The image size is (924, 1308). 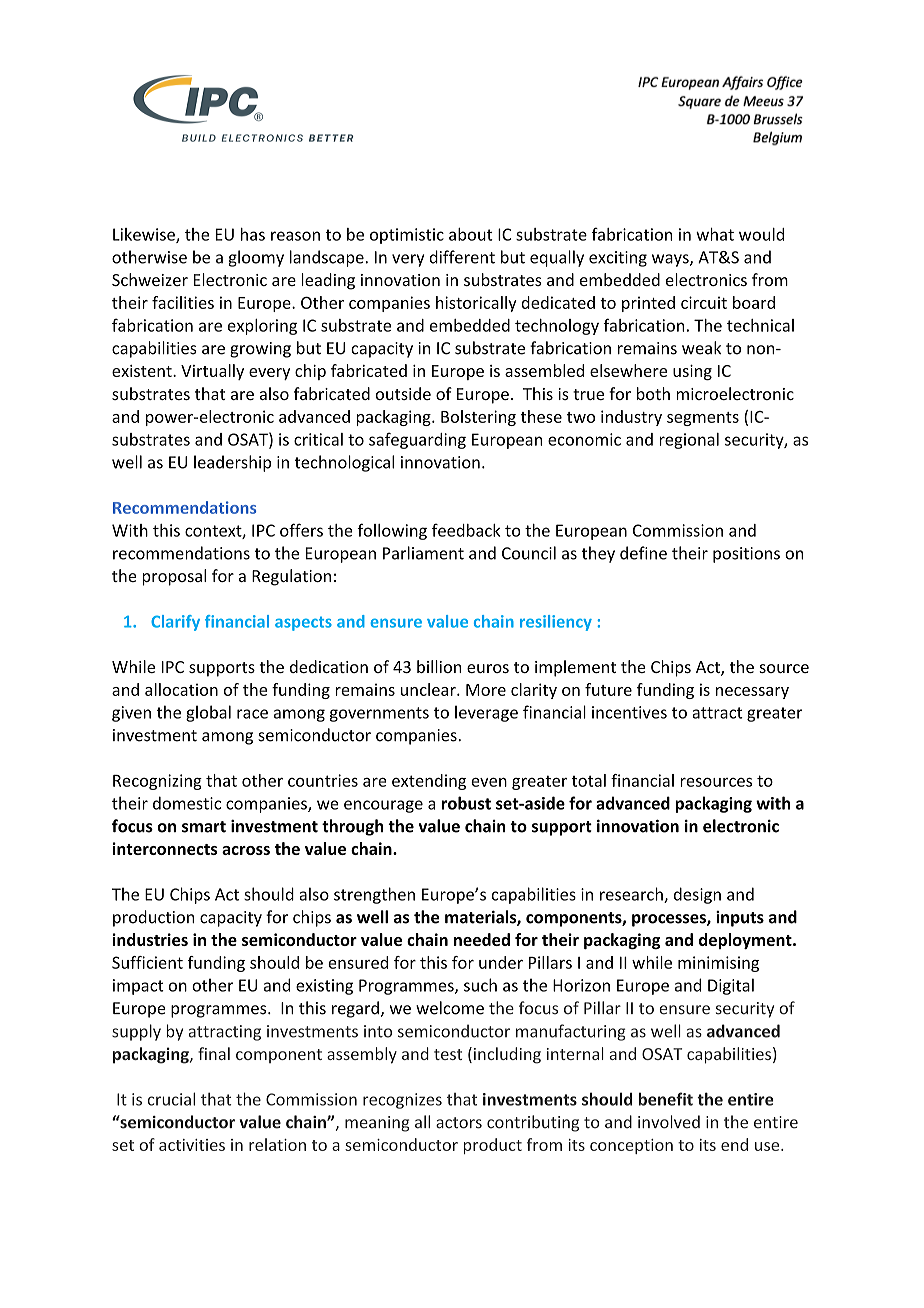 What do you see at coordinates (752, 693) in the screenshot?
I see `necessary` at bounding box center [752, 693].
